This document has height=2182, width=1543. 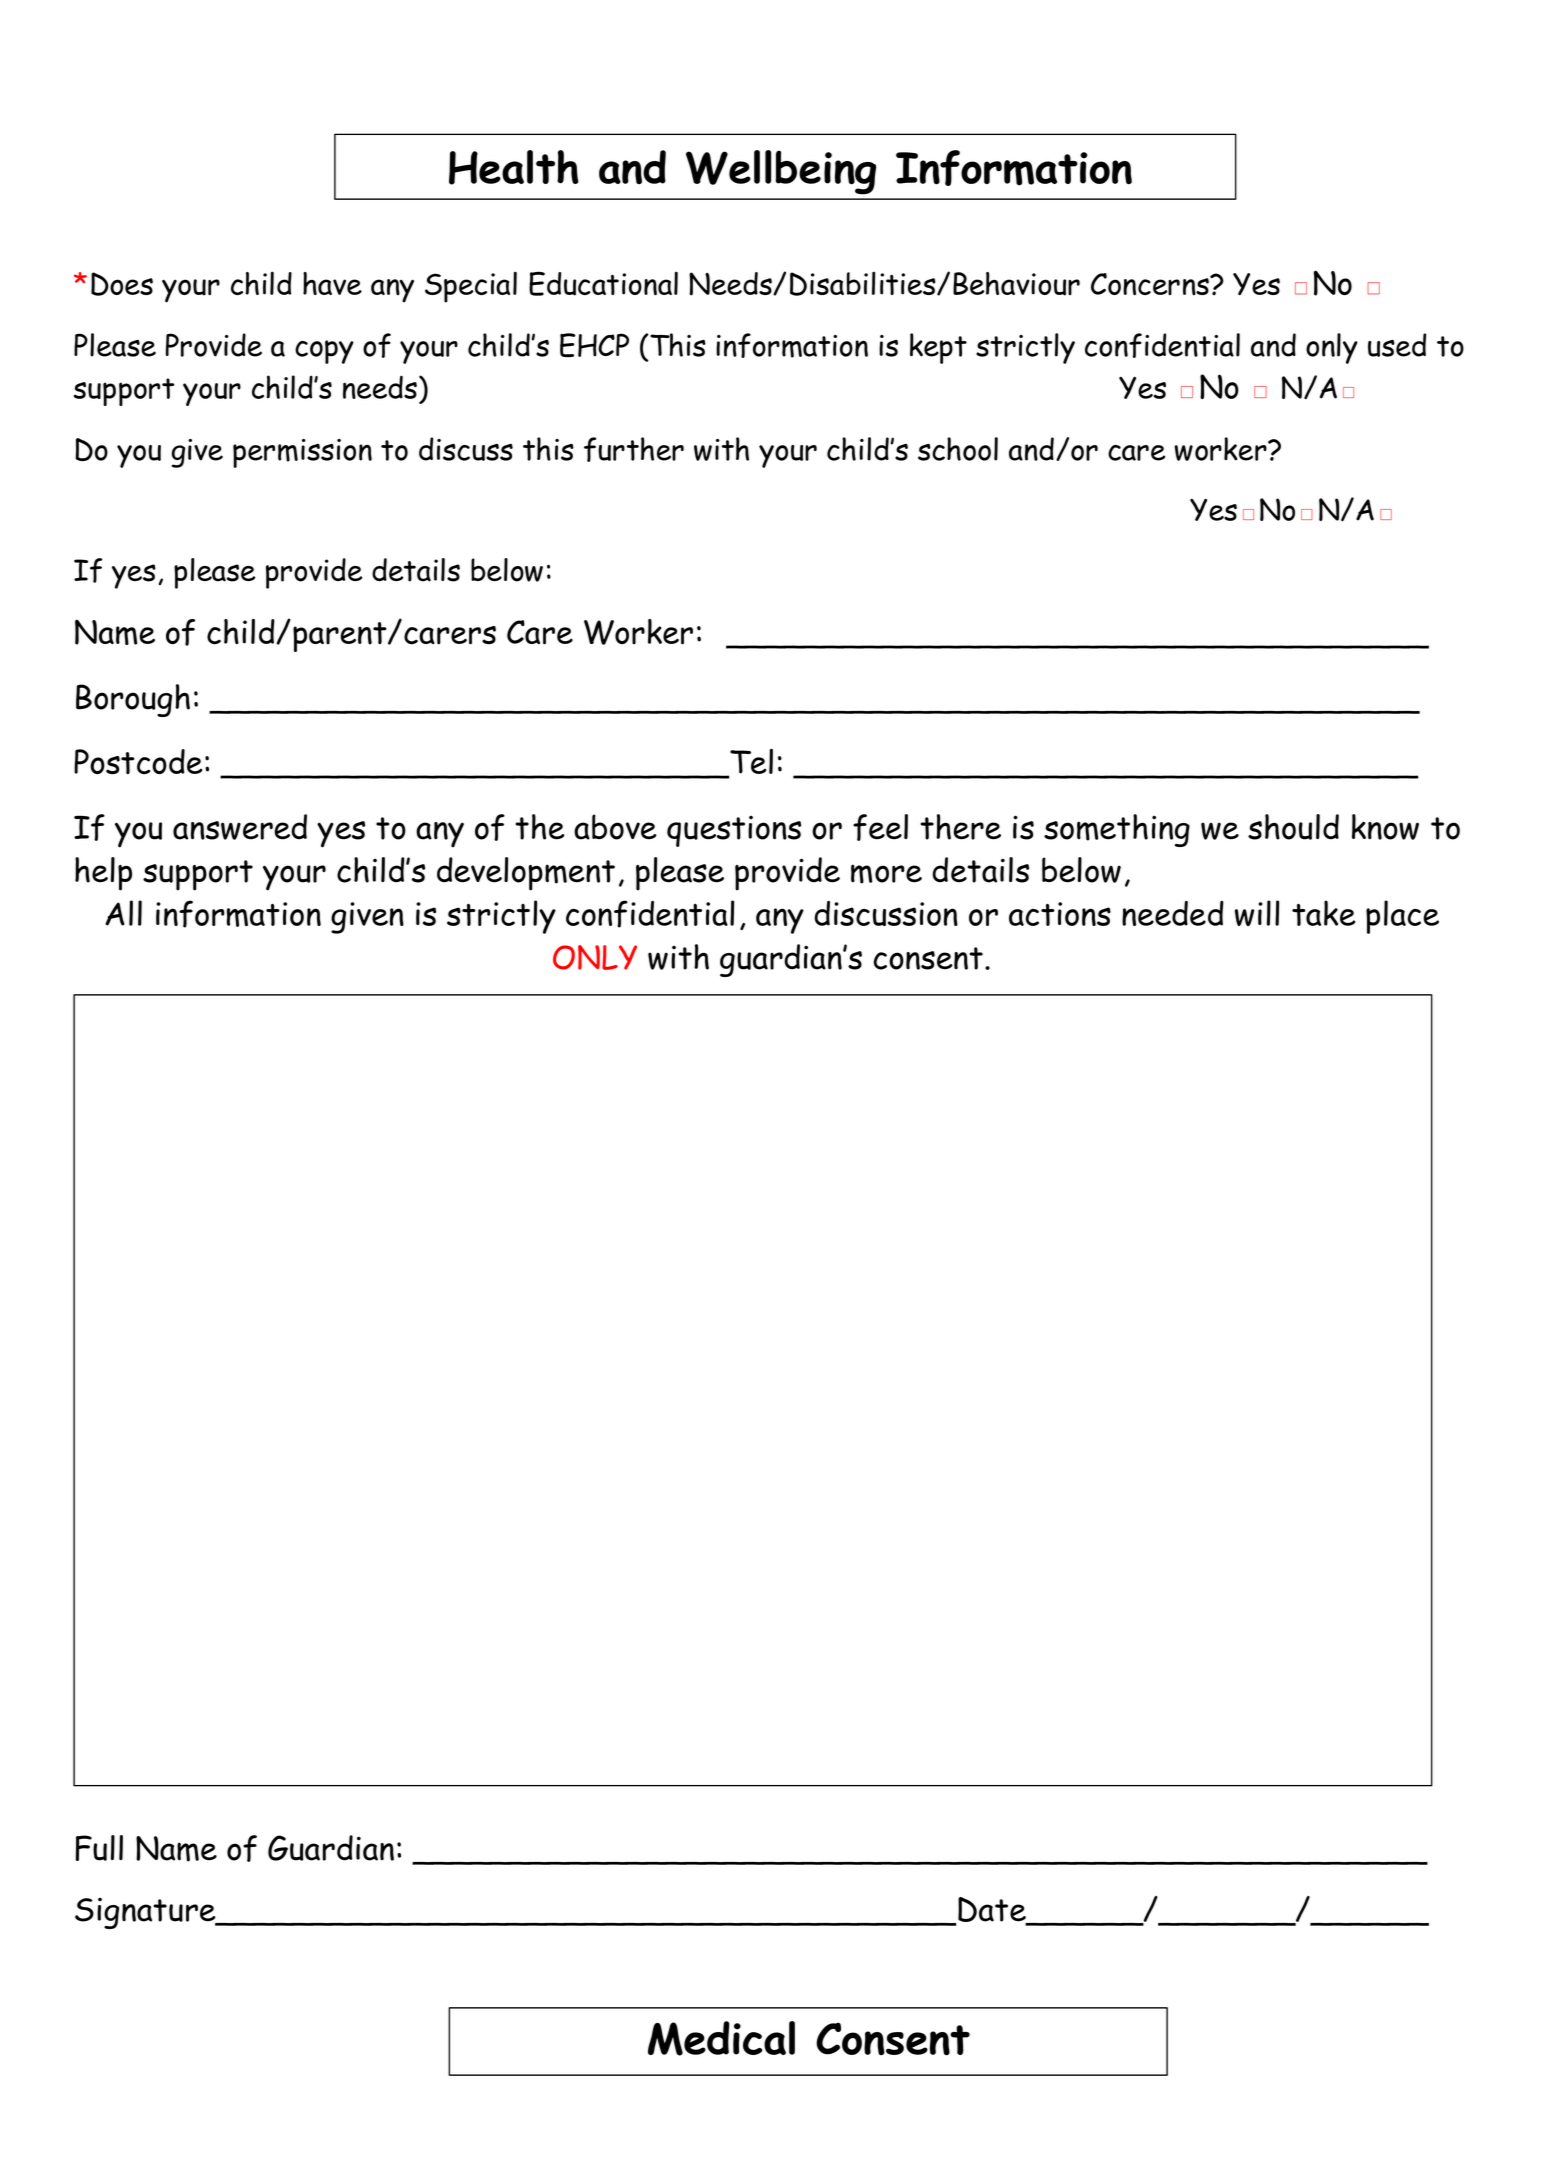 What do you see at coordinates (103, 874) in the document?
I see `help` at bounding box center [103, 874].
